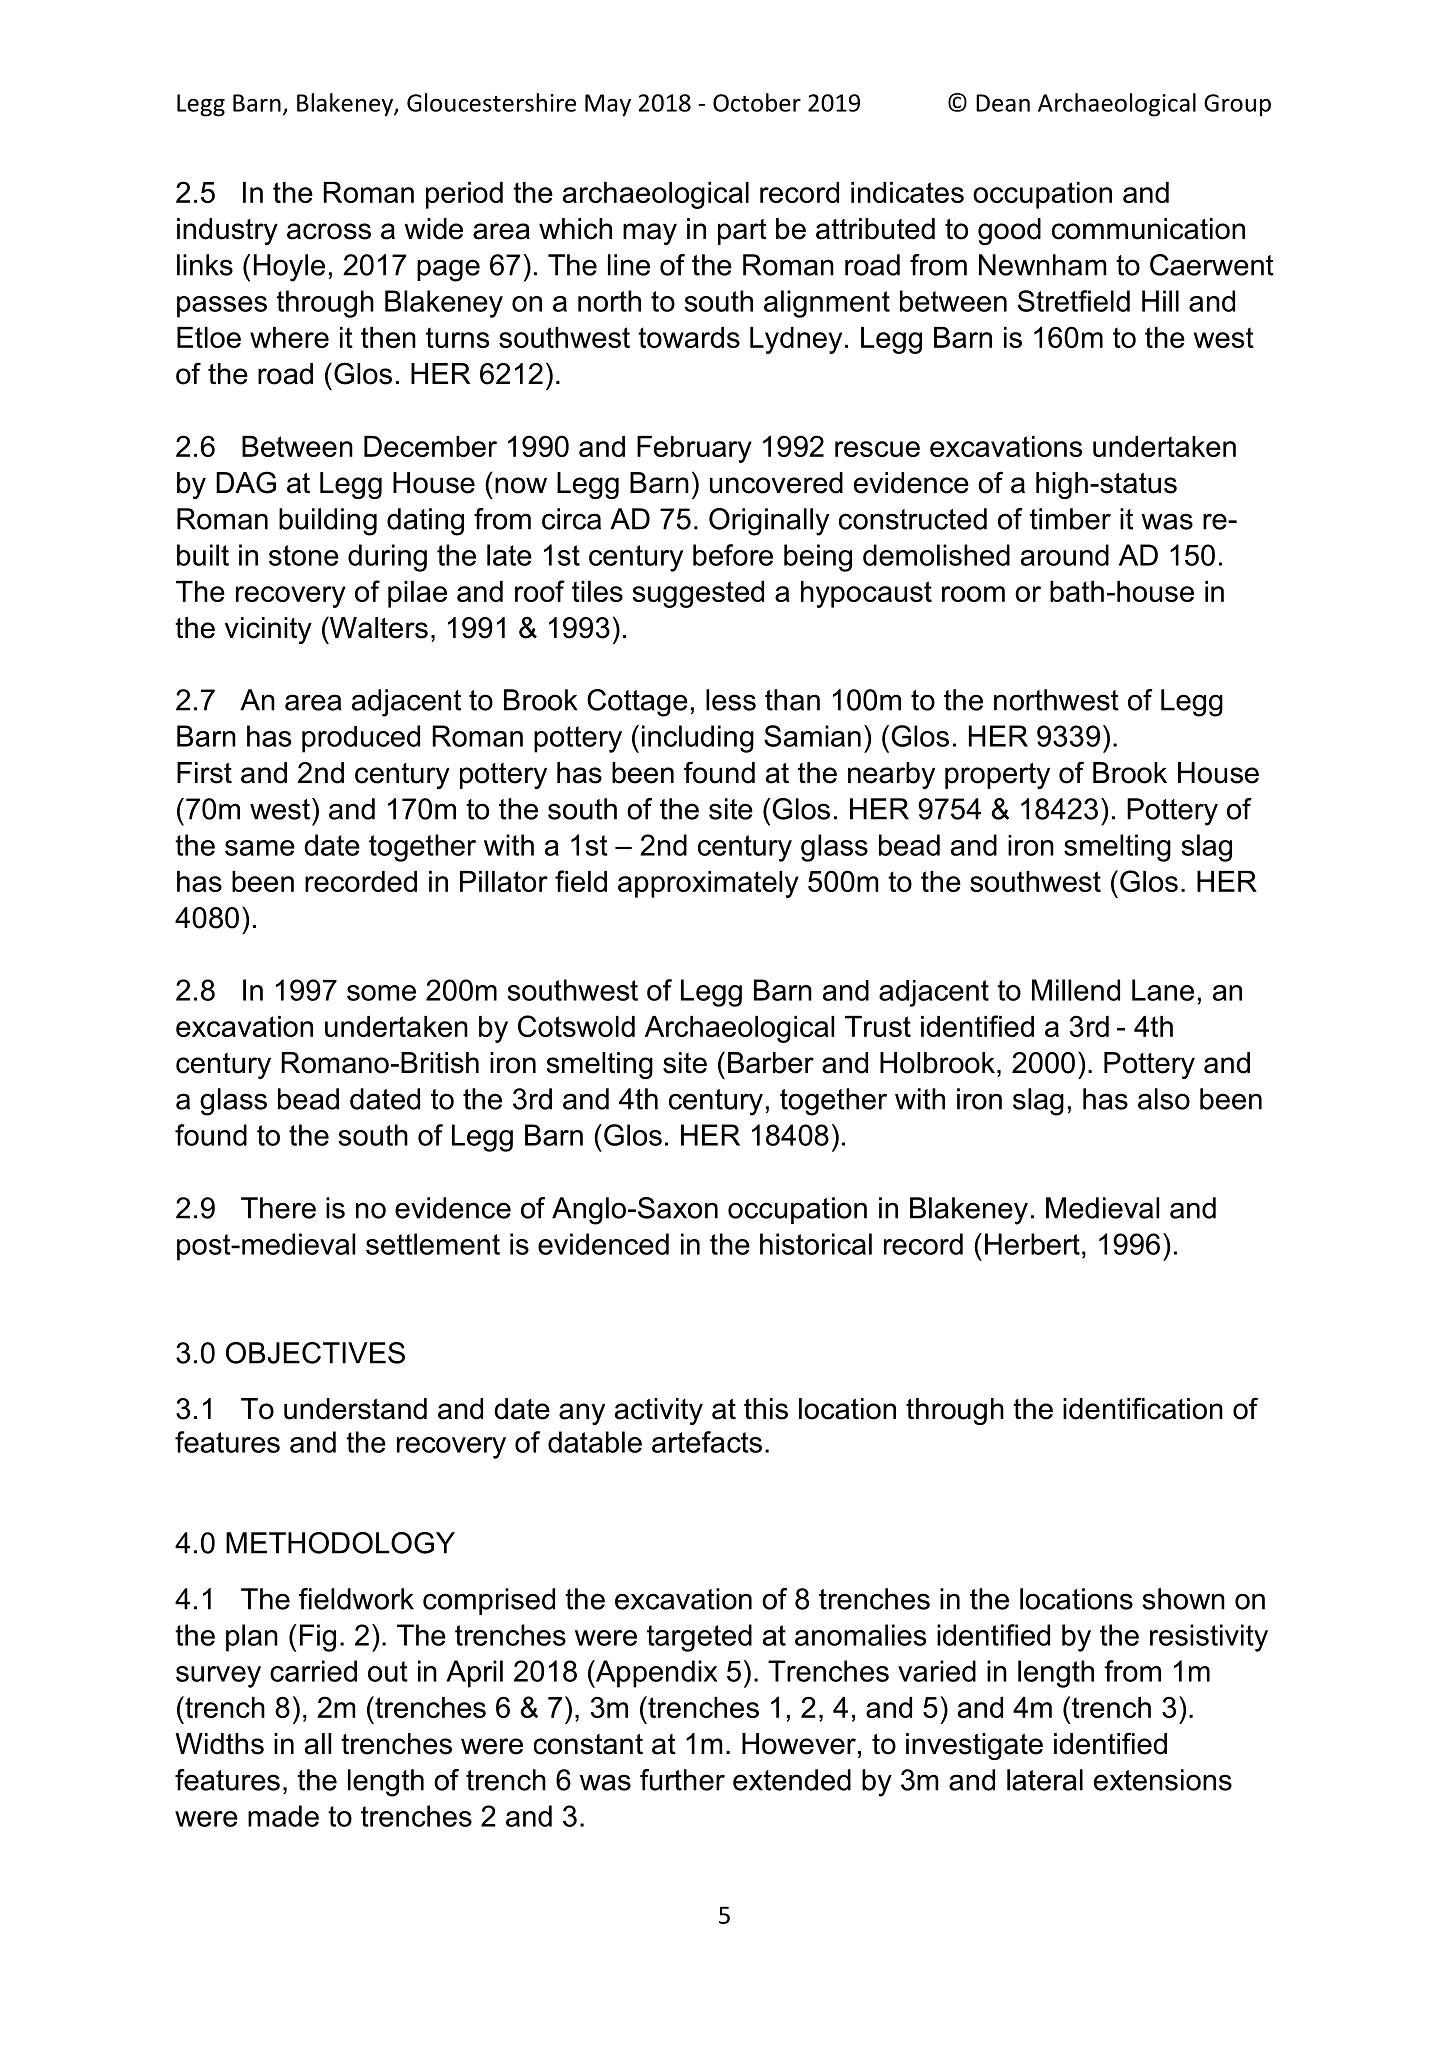 This screenshot has width=1449, height=2050. What do you see at coordinates (708, 884) in the screenshot?
I see `approximately` at bounding box center [708, 884].
